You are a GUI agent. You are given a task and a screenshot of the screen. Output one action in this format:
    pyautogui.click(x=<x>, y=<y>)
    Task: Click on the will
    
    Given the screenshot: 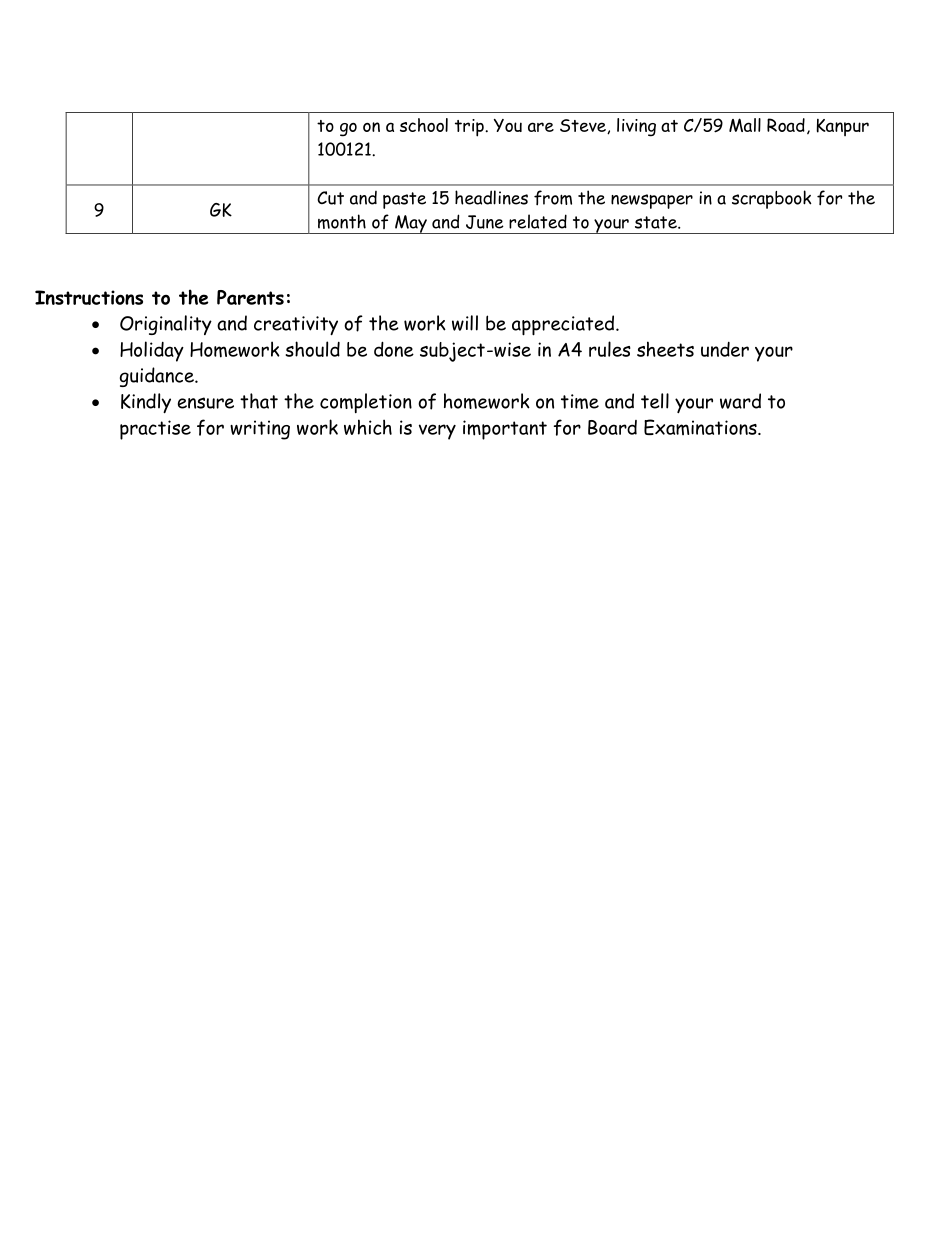 What is the action you would take?
    pyautogui.click(x=465, y=323)
